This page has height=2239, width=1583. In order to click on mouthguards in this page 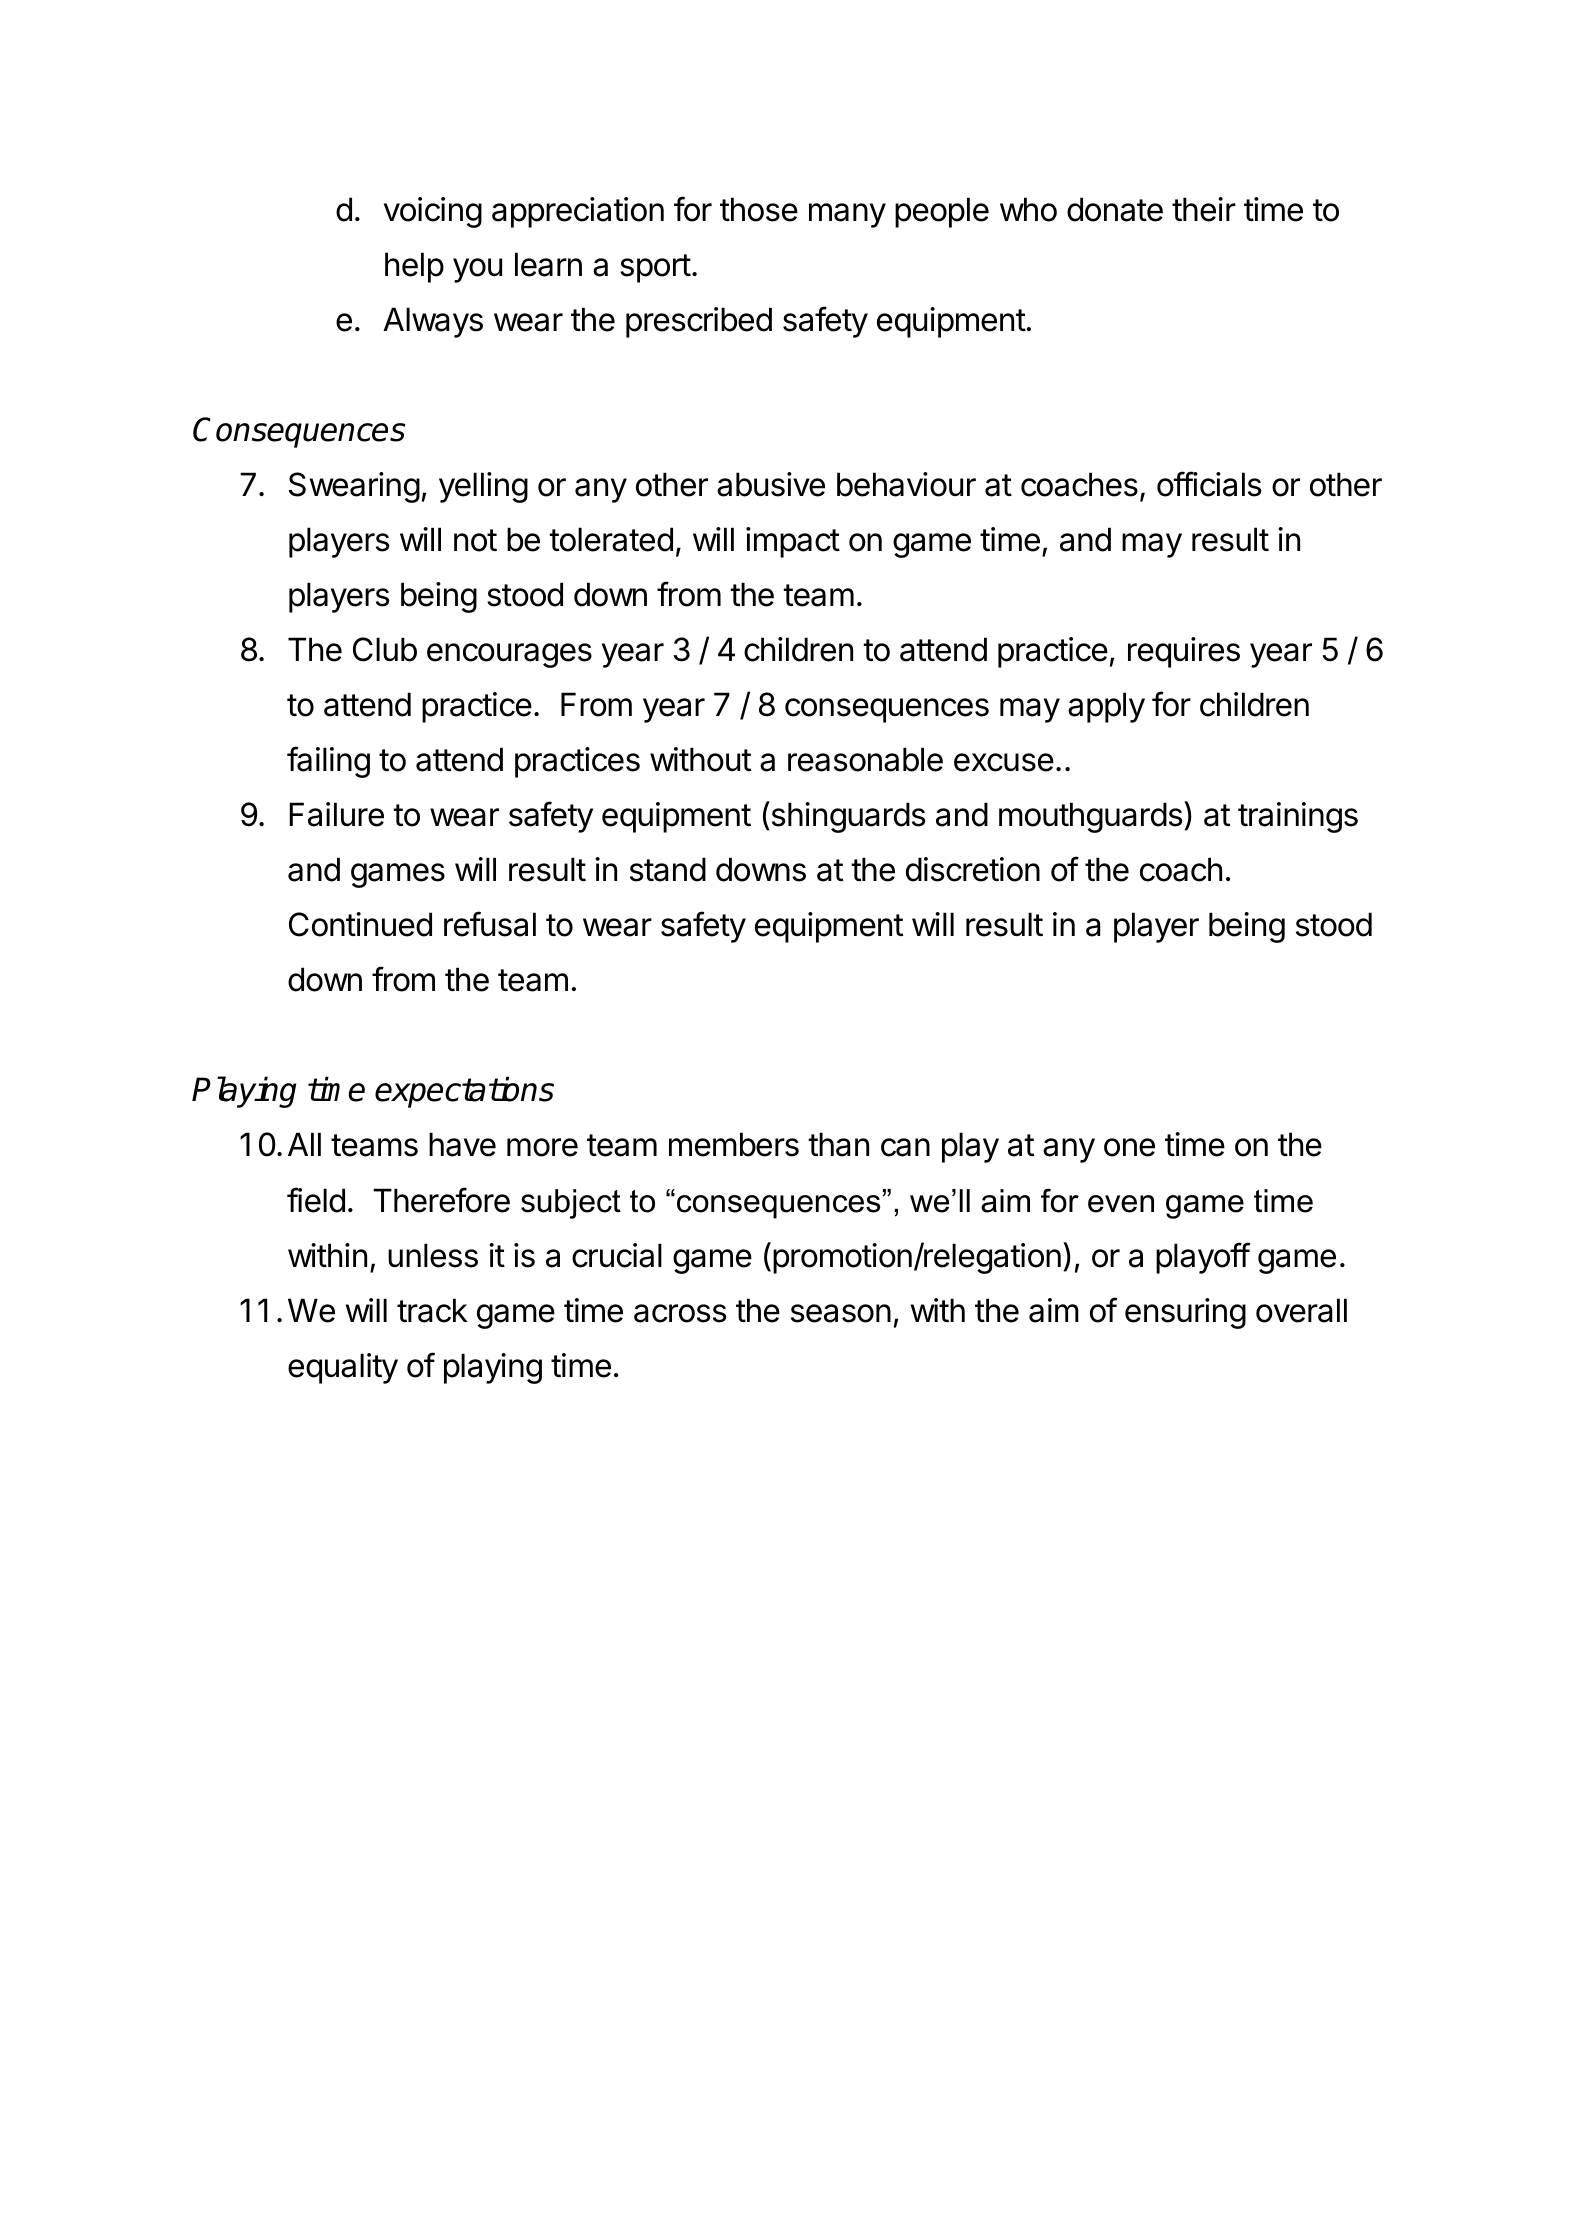, I will do `click(1090, 817)`.
